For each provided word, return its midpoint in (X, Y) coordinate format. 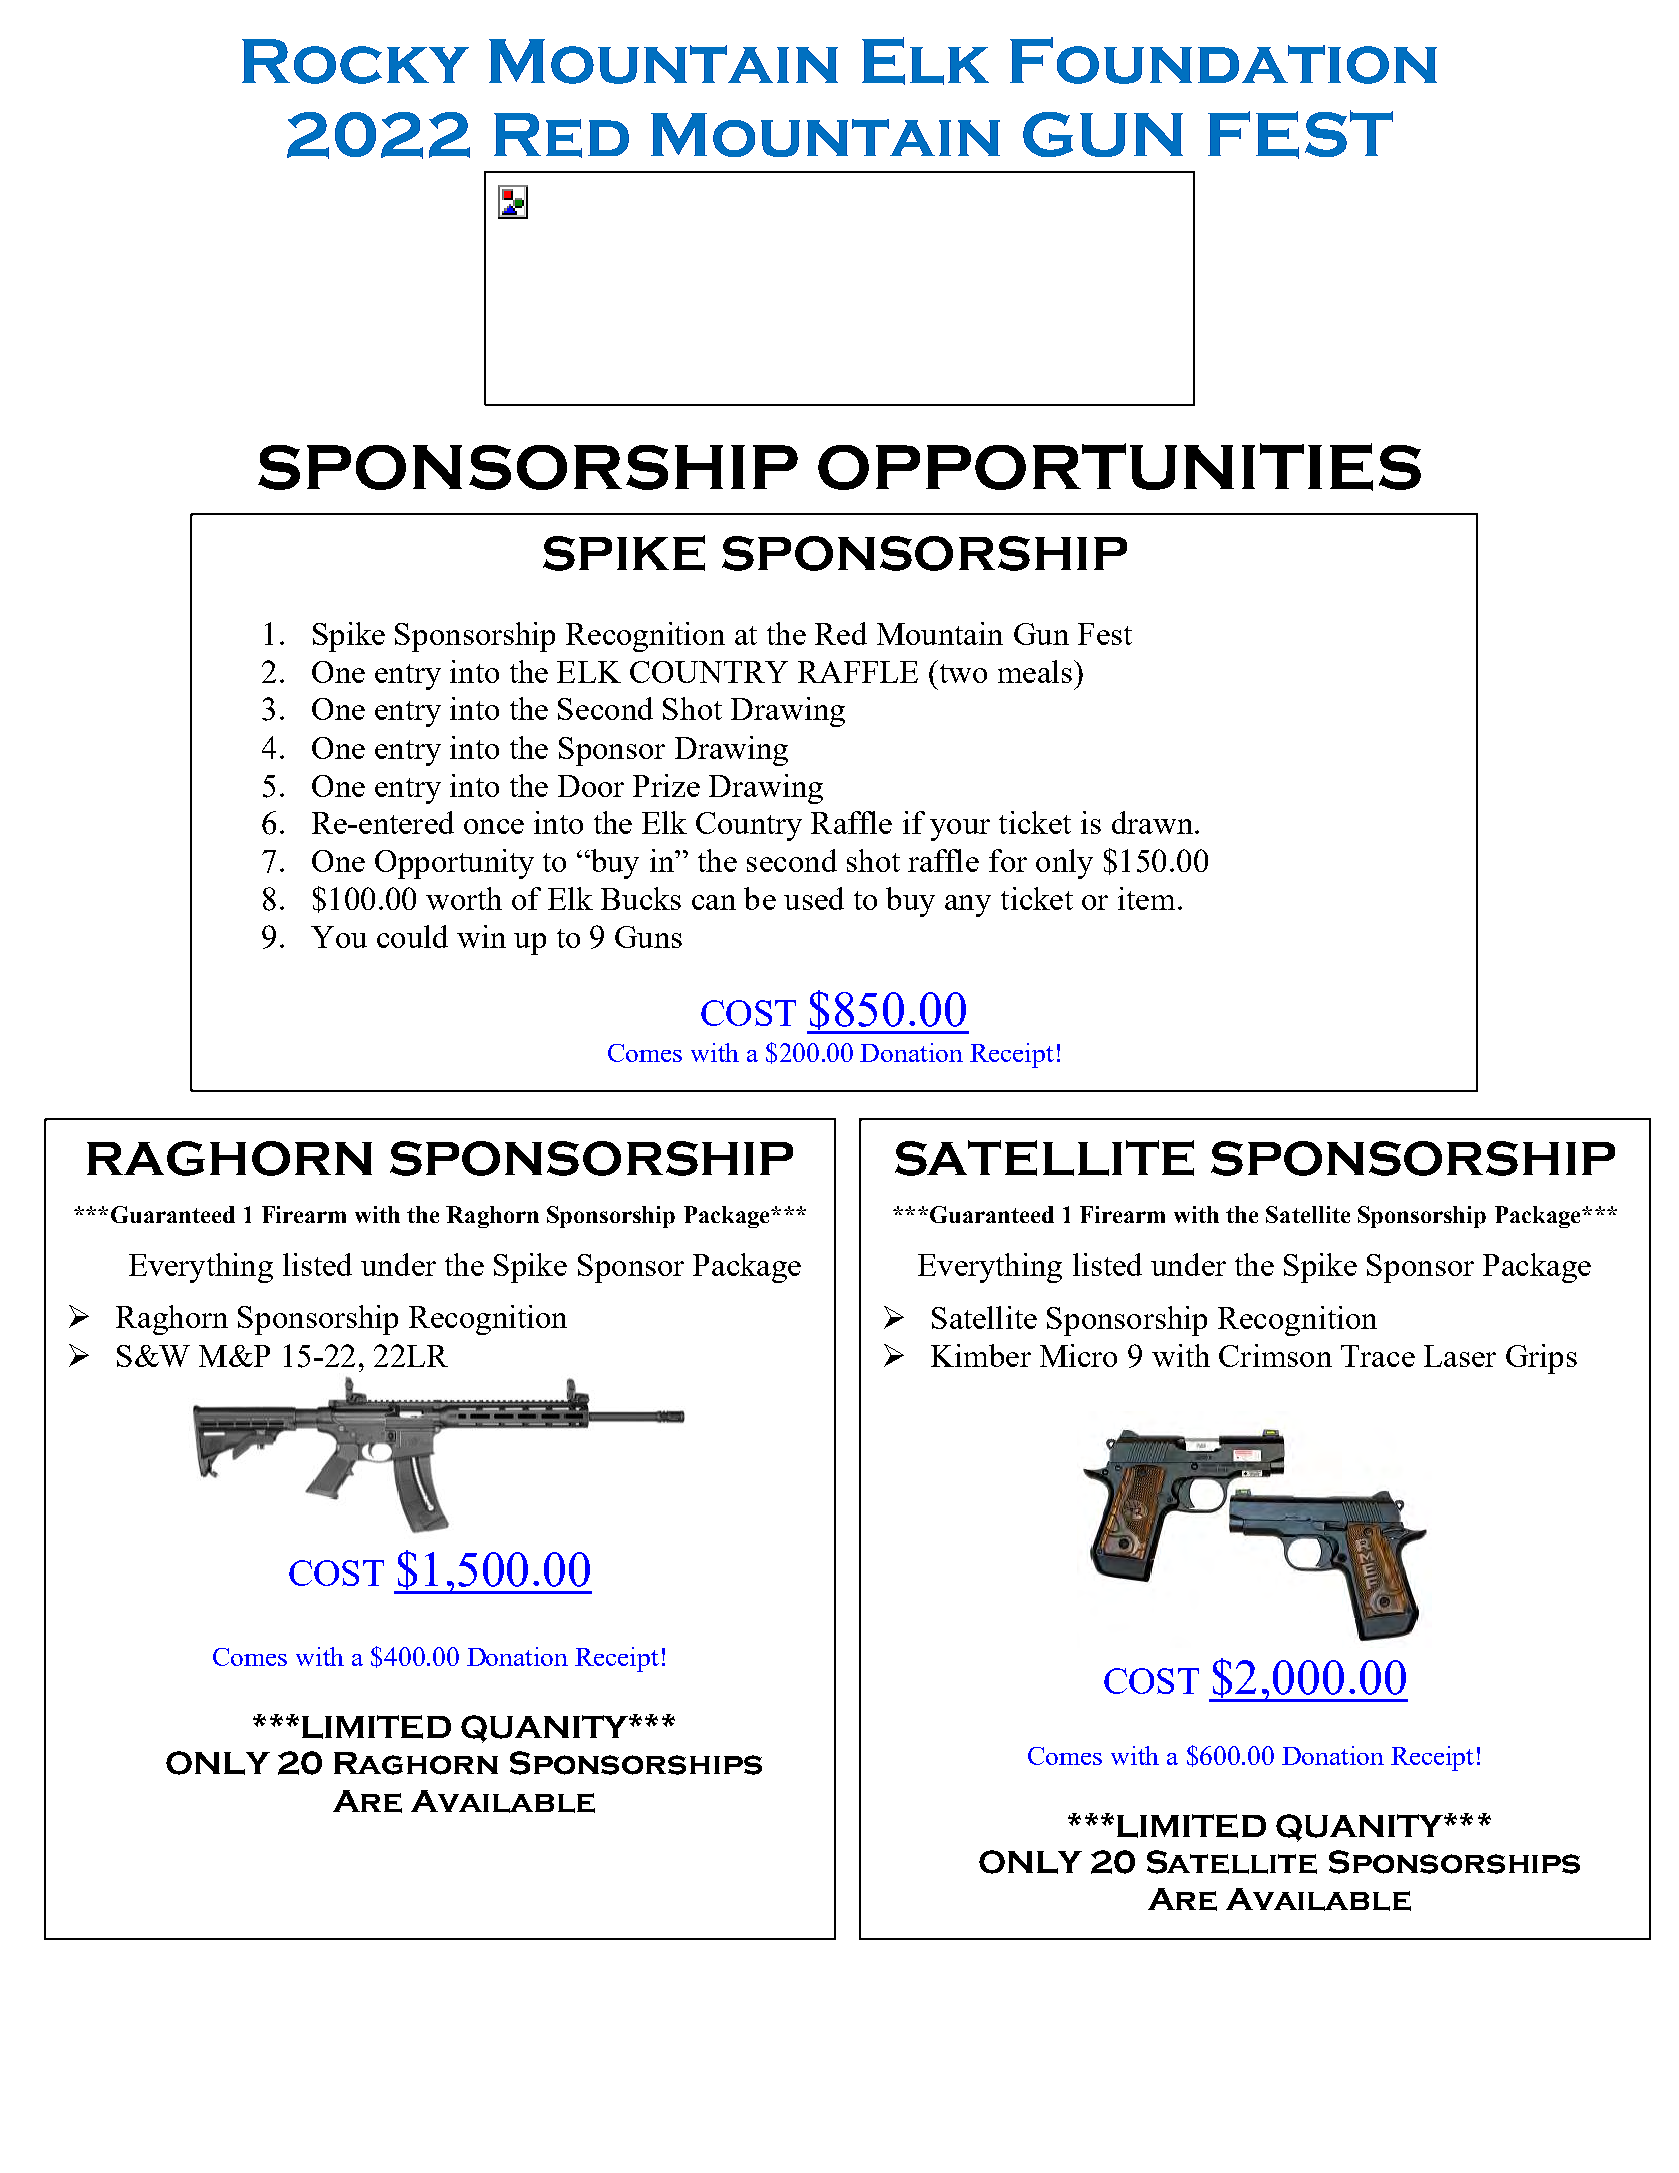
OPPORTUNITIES (1119, 467)
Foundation (1223, 60)
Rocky (355, 61)
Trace (1378, 1356)
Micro (1078, 1355)
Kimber (981, 1355)
